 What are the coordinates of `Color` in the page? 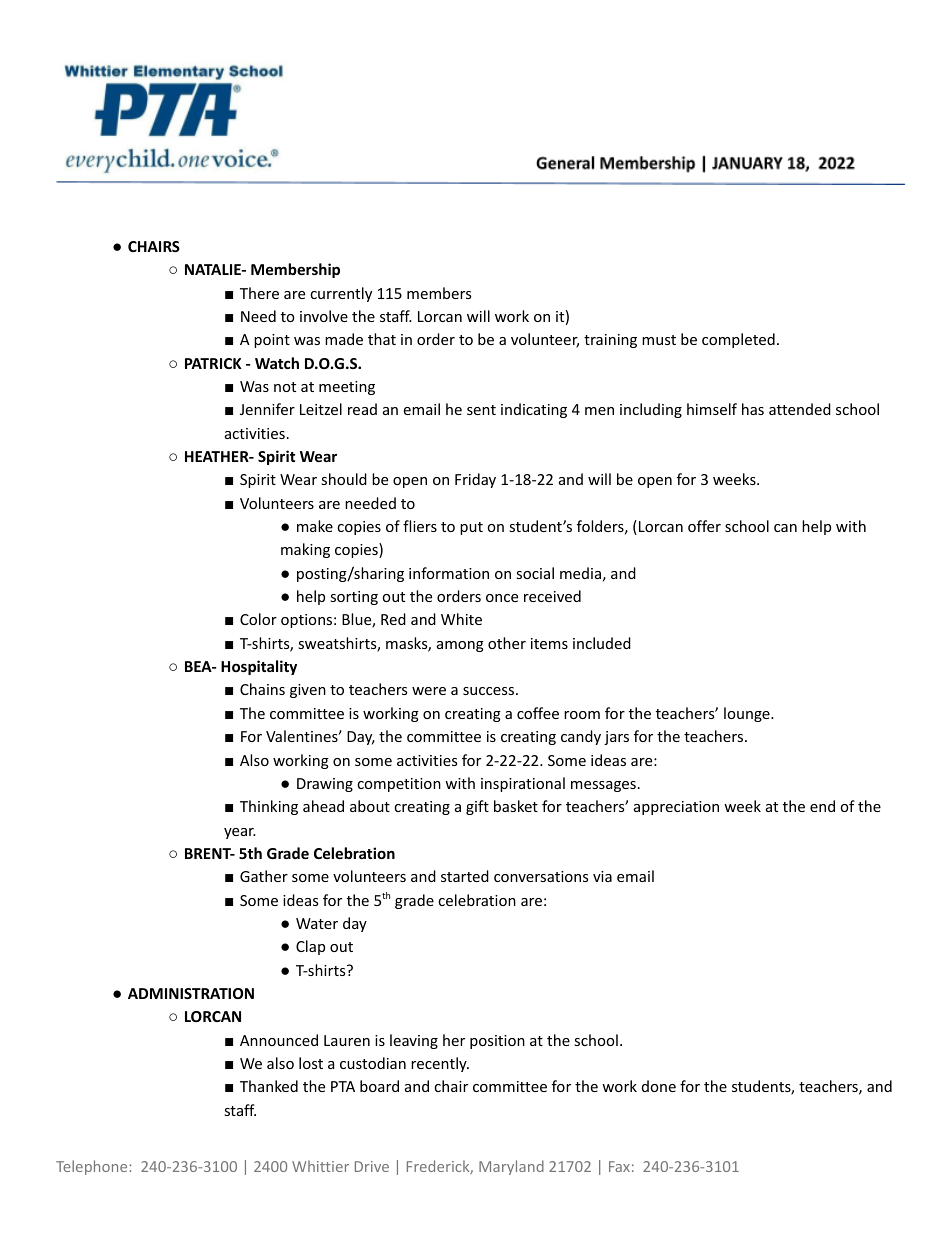 It's located at (258, 619).
